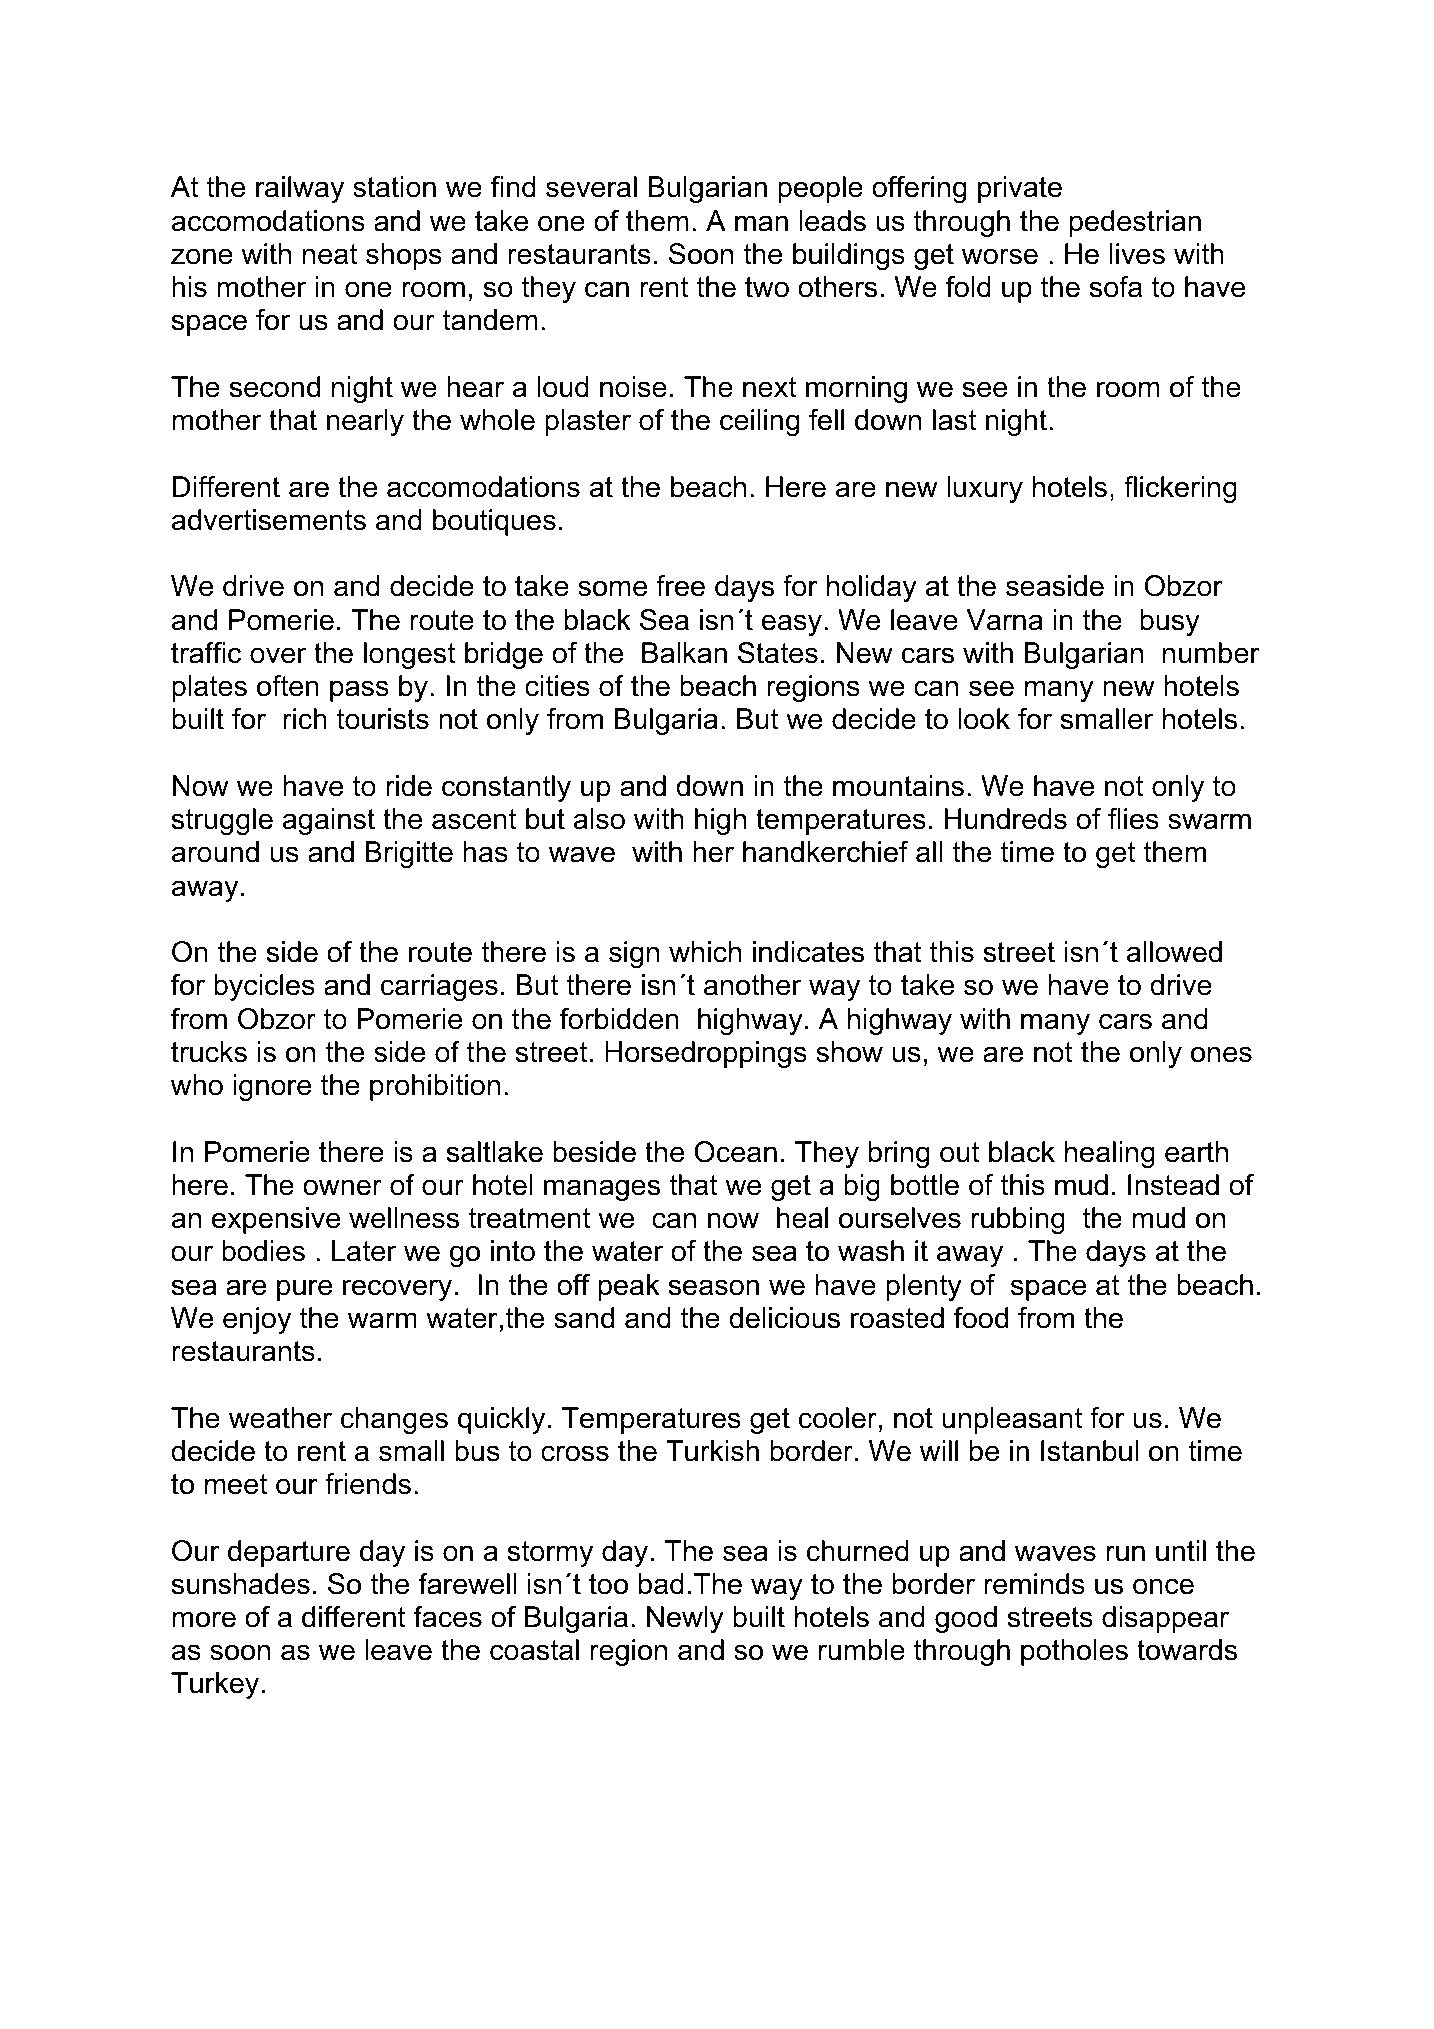 This image has height=2029, width=1434. What do you see at coordinates (735, 1152) in the image?
I see `Ocean` at bounding box center [735, 1152].
